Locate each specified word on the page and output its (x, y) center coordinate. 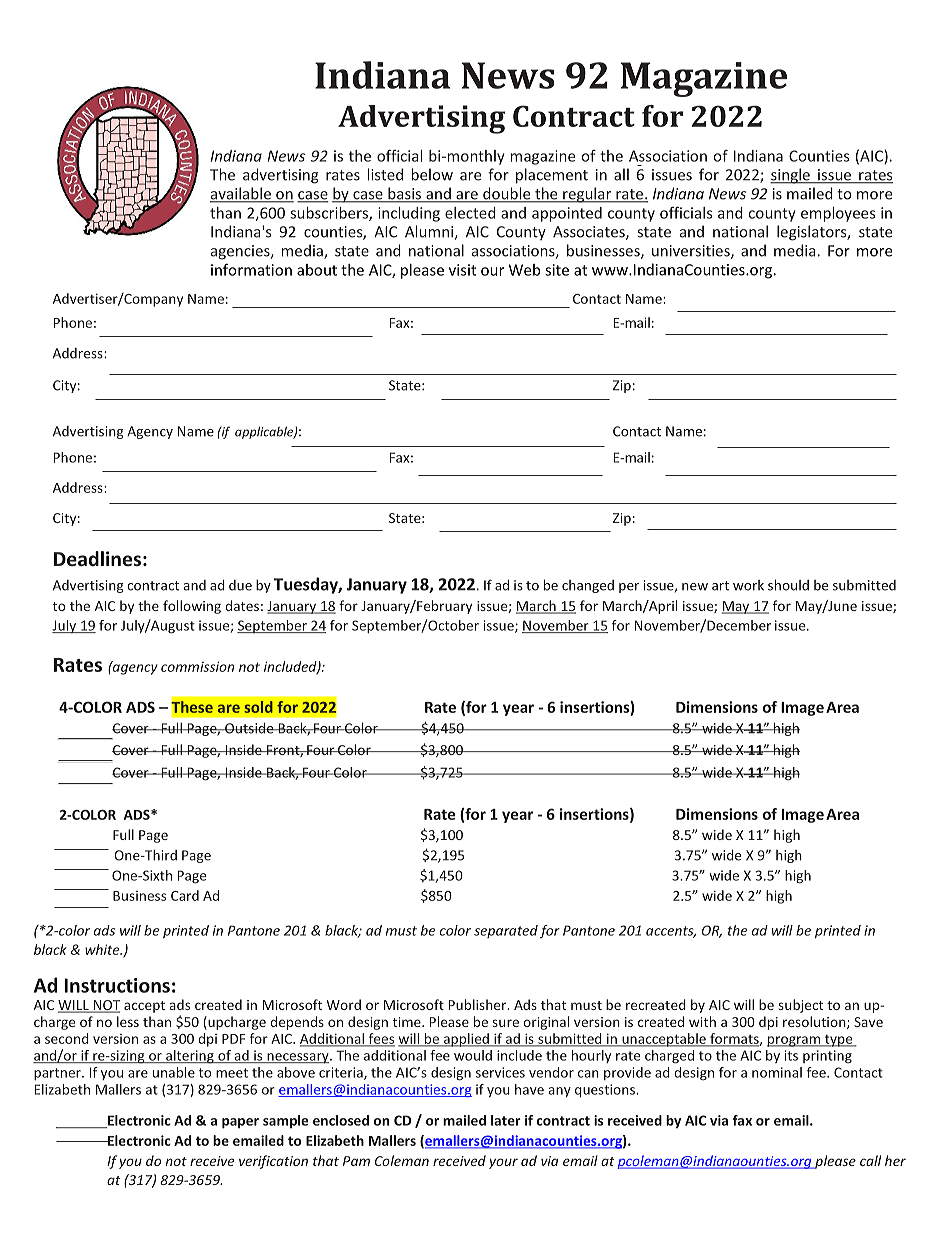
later (506, 1120)
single (791, 176)
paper (240, 1123)
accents (671, 932)
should (788, 585)
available (241, 194)
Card (185, 895)
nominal (777, 1072)
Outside (249, 728)
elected (470, 213)
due (240, 585)
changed (588, 586)
